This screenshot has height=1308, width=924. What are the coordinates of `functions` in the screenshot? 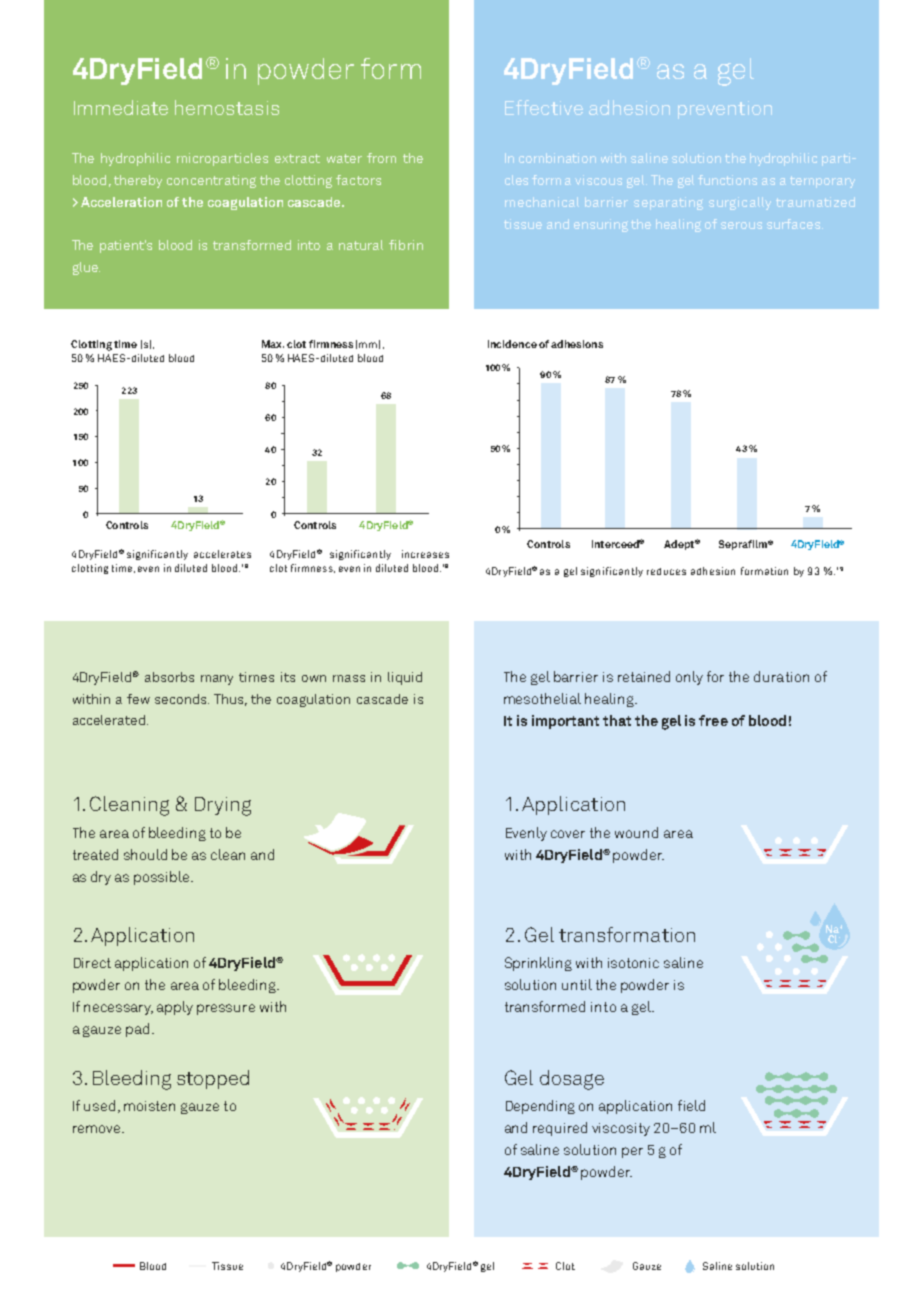 It's located at (727, 180).
